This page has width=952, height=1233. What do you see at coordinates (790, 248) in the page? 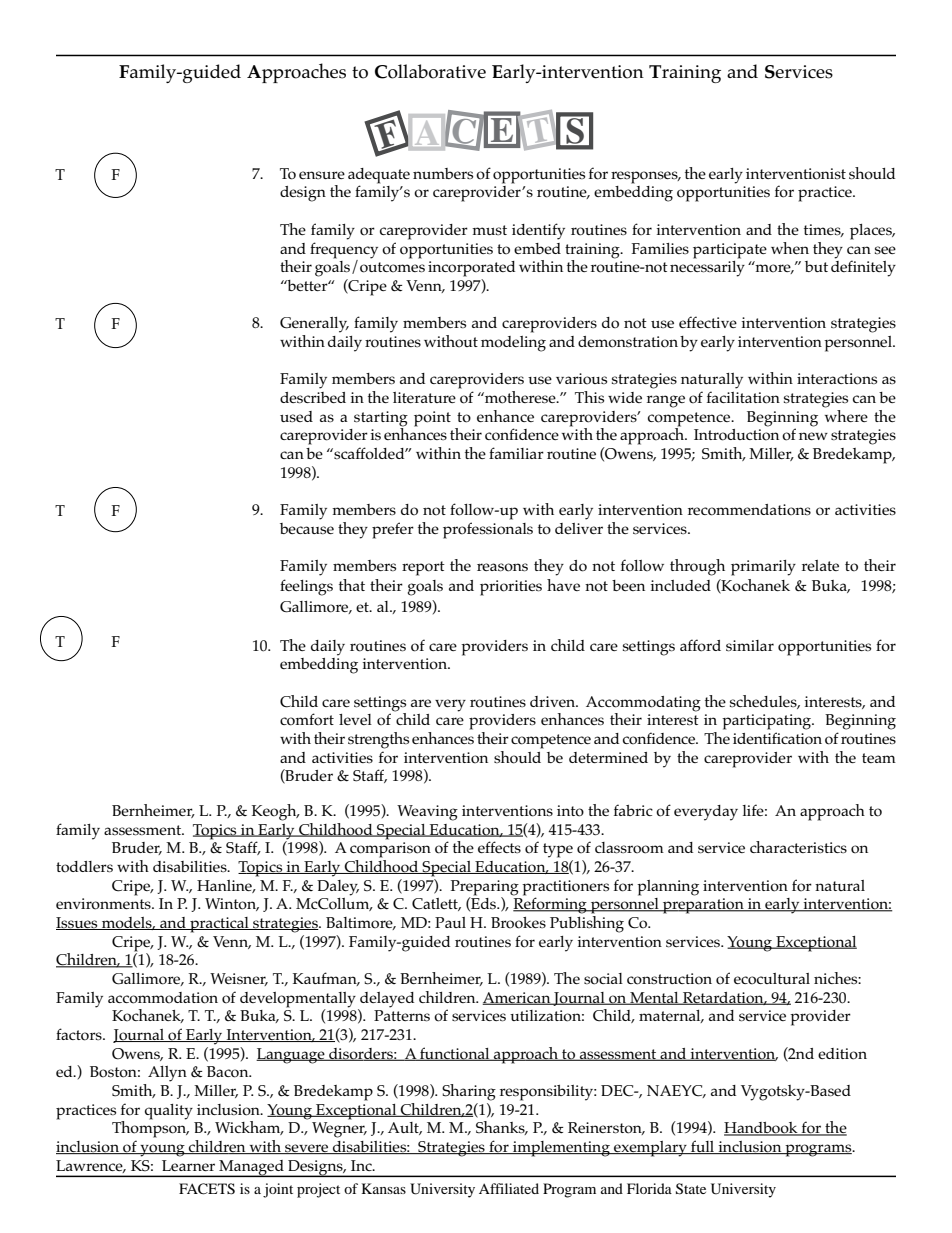
I see `when` at bounding box center [790, 248].
